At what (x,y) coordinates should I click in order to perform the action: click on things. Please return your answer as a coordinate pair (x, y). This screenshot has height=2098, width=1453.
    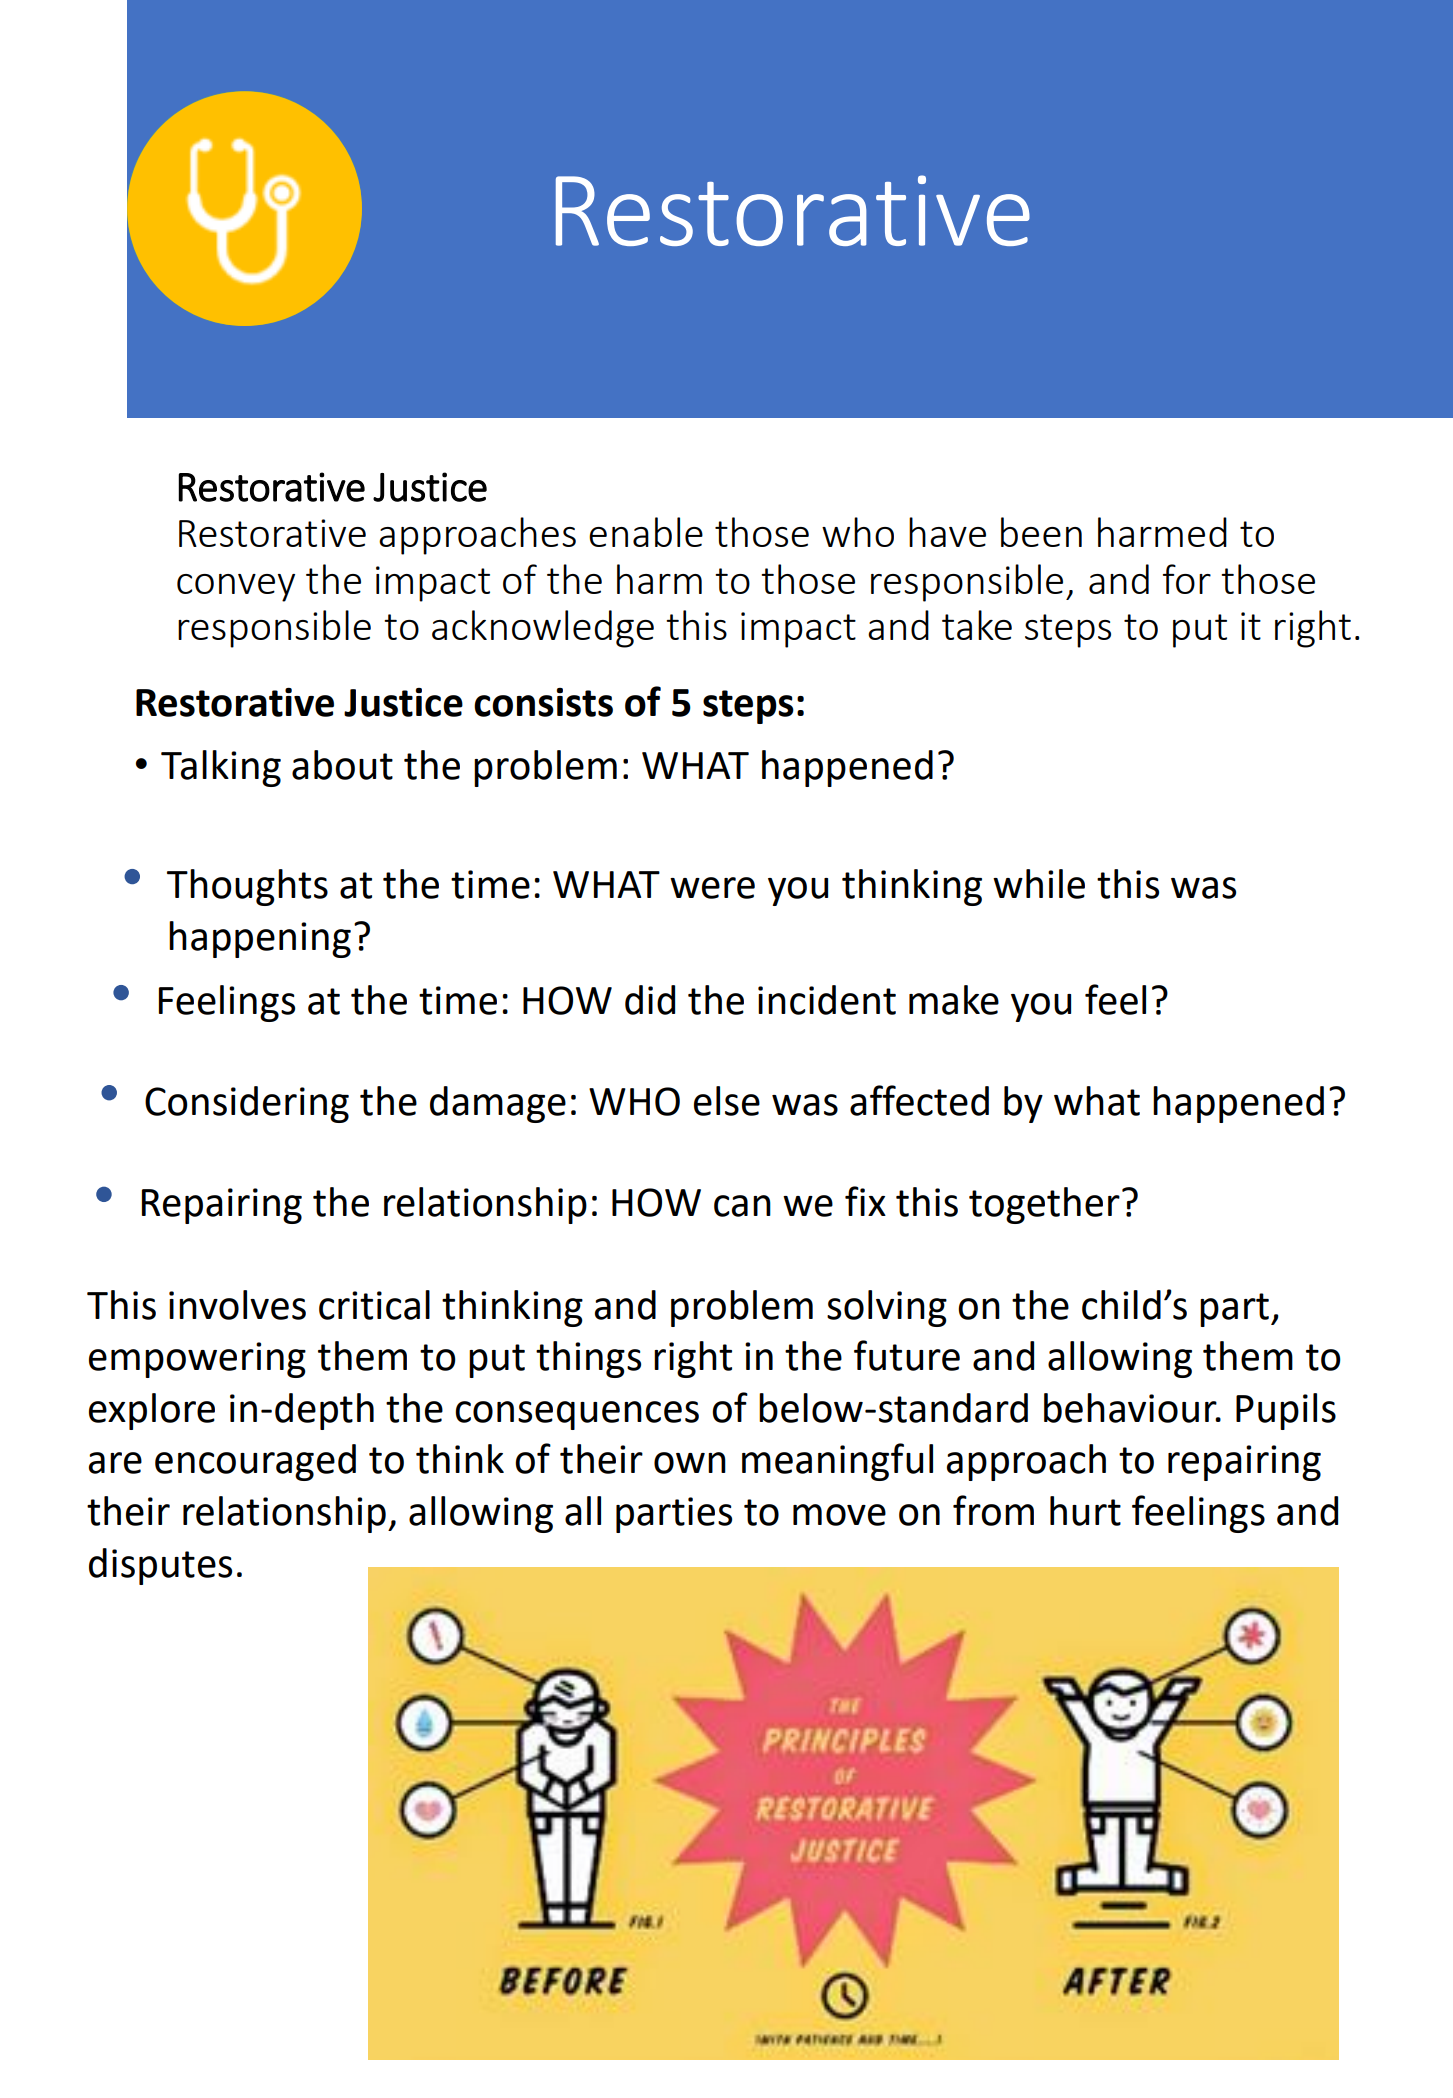
    Looking at the image, I should click on (588, 1359).
